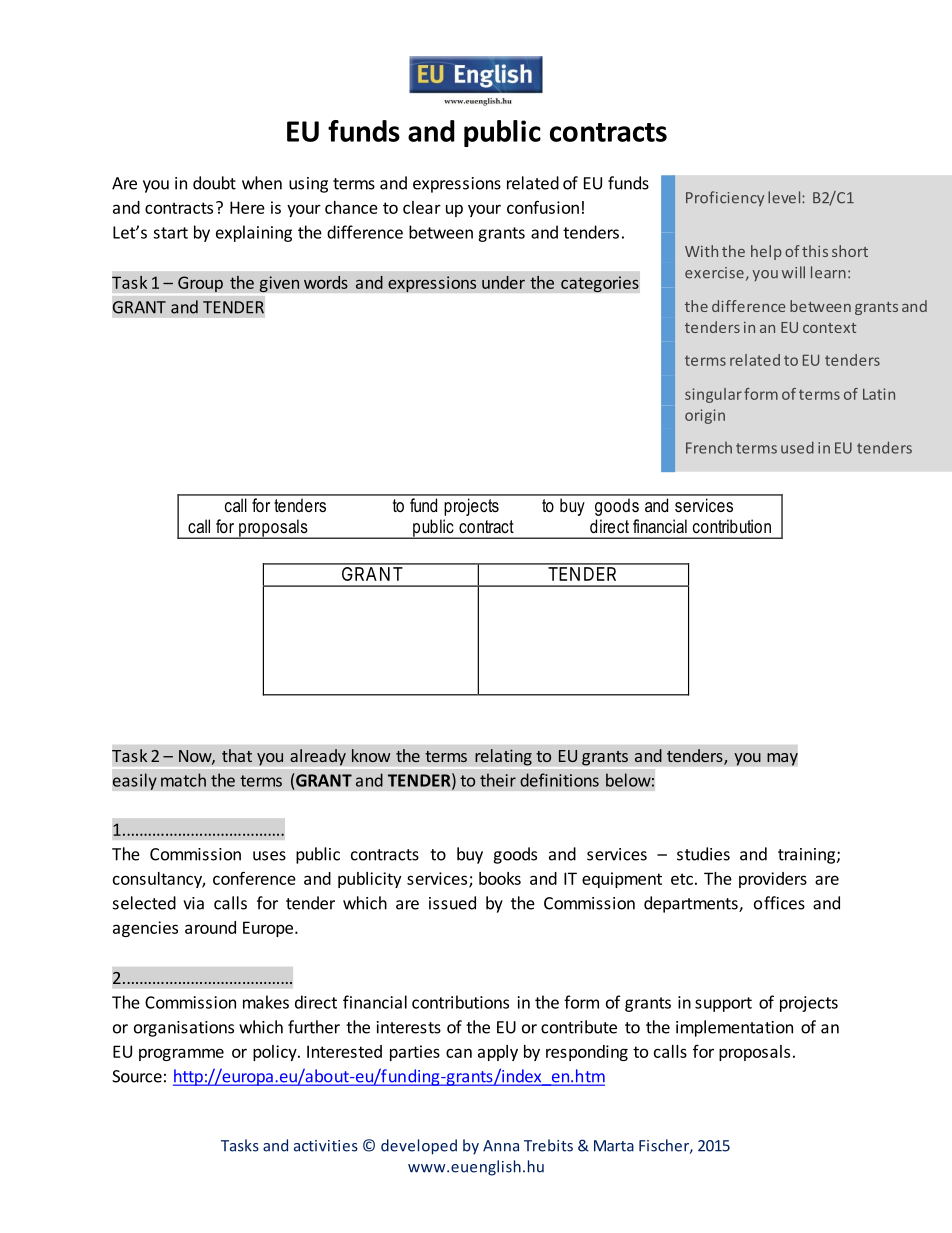 This screenshot has height=1233, width=952. Describe the element at coordinates (705, 416) in the screenshot. I see `origin` at that location.
